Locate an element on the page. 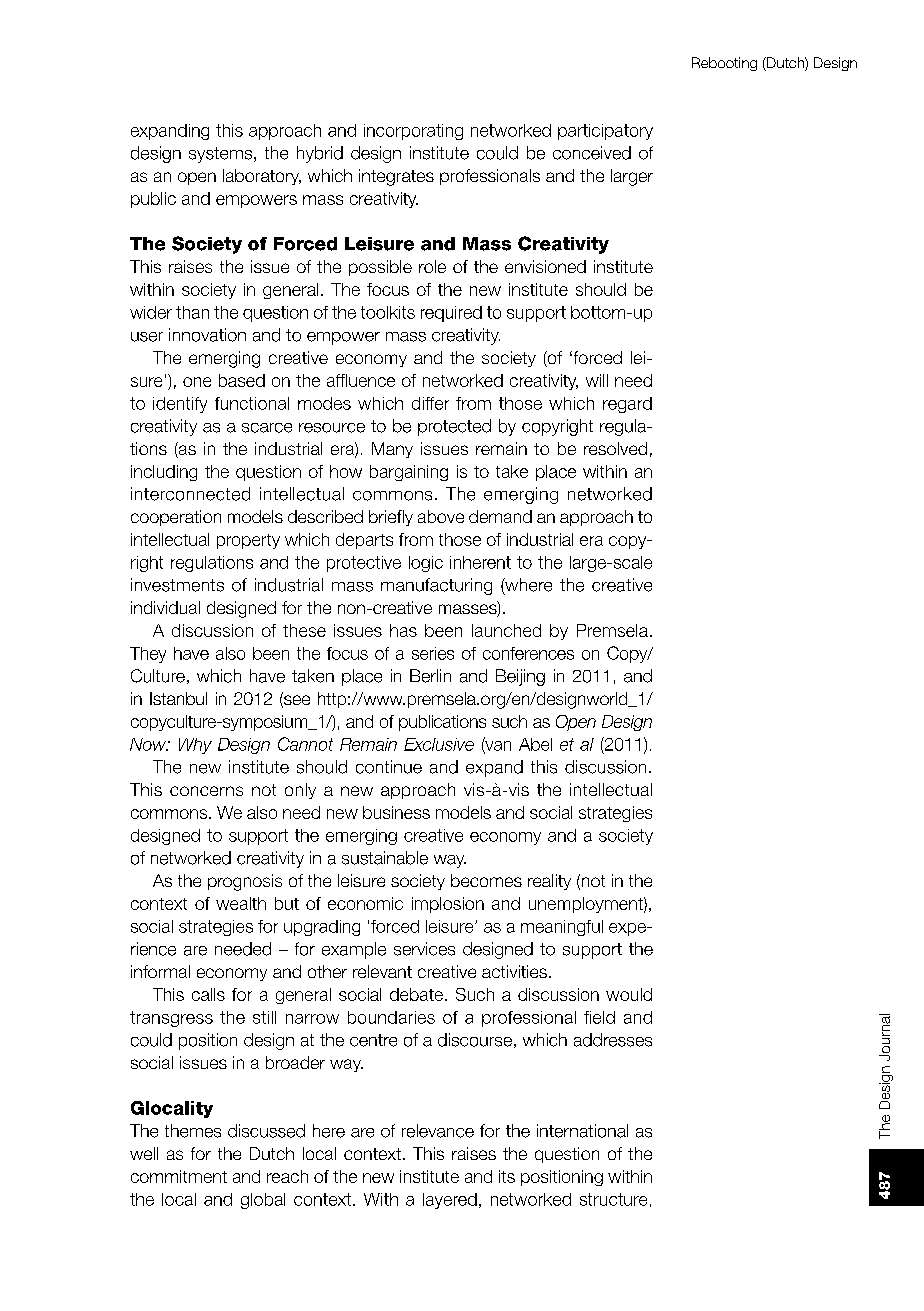 Image resolution: width=924 pixels, height=1311 pixels. commitment is located at coordinates (179, 1176).
